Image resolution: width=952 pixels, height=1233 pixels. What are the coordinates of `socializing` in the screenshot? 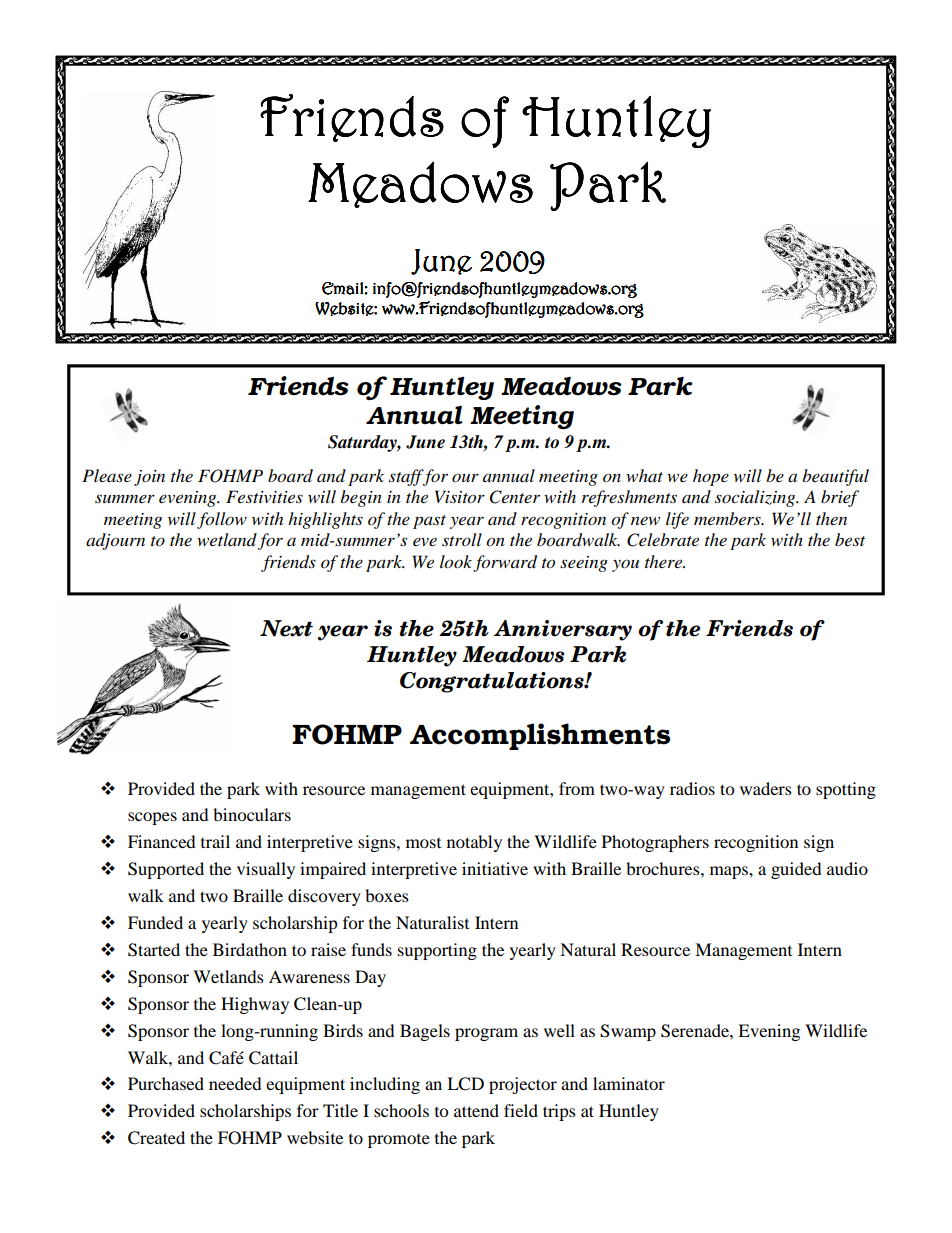 It's located at (756, 498).
